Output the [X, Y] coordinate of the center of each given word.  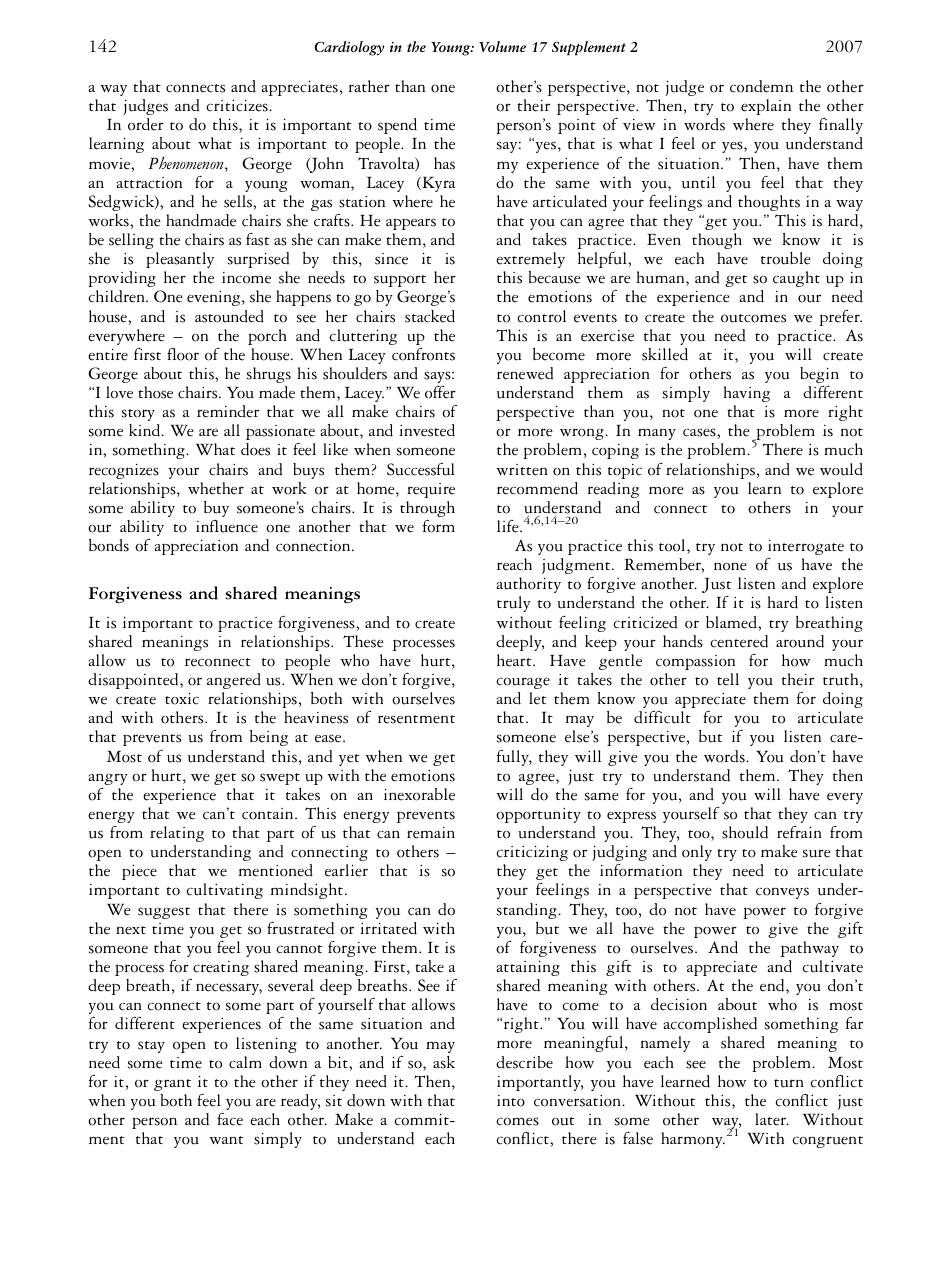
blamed [732, 622]
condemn [761, 86]
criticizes [238, 106]
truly [514, 604]
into [511, 1101]
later [771, 1119]
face [230, 1119]
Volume [502, 46]
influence [227, 526]
